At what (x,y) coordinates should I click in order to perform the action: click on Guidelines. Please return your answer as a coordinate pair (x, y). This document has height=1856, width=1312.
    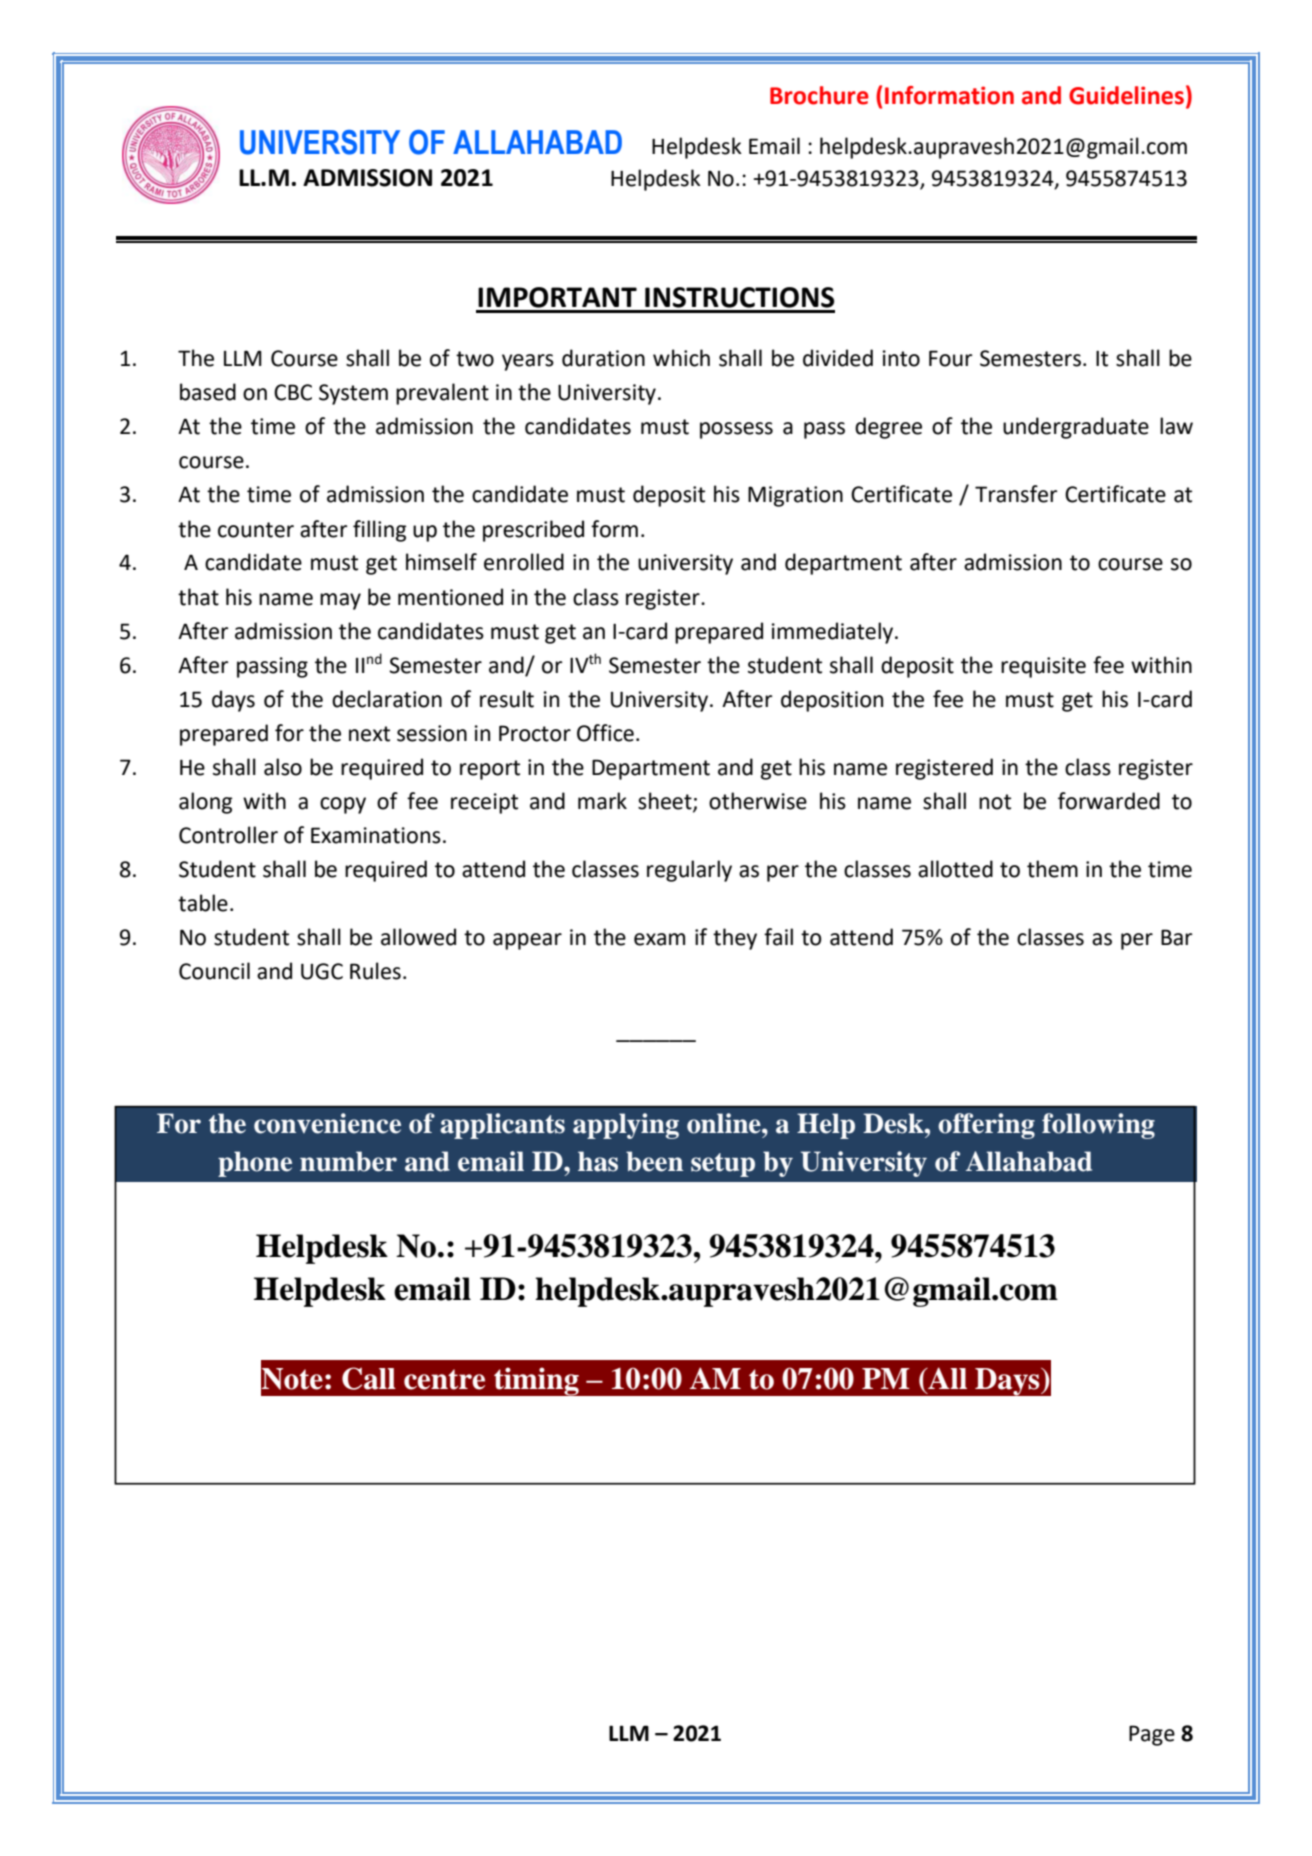
    Looking at the image, I should click on (1126, 95).
